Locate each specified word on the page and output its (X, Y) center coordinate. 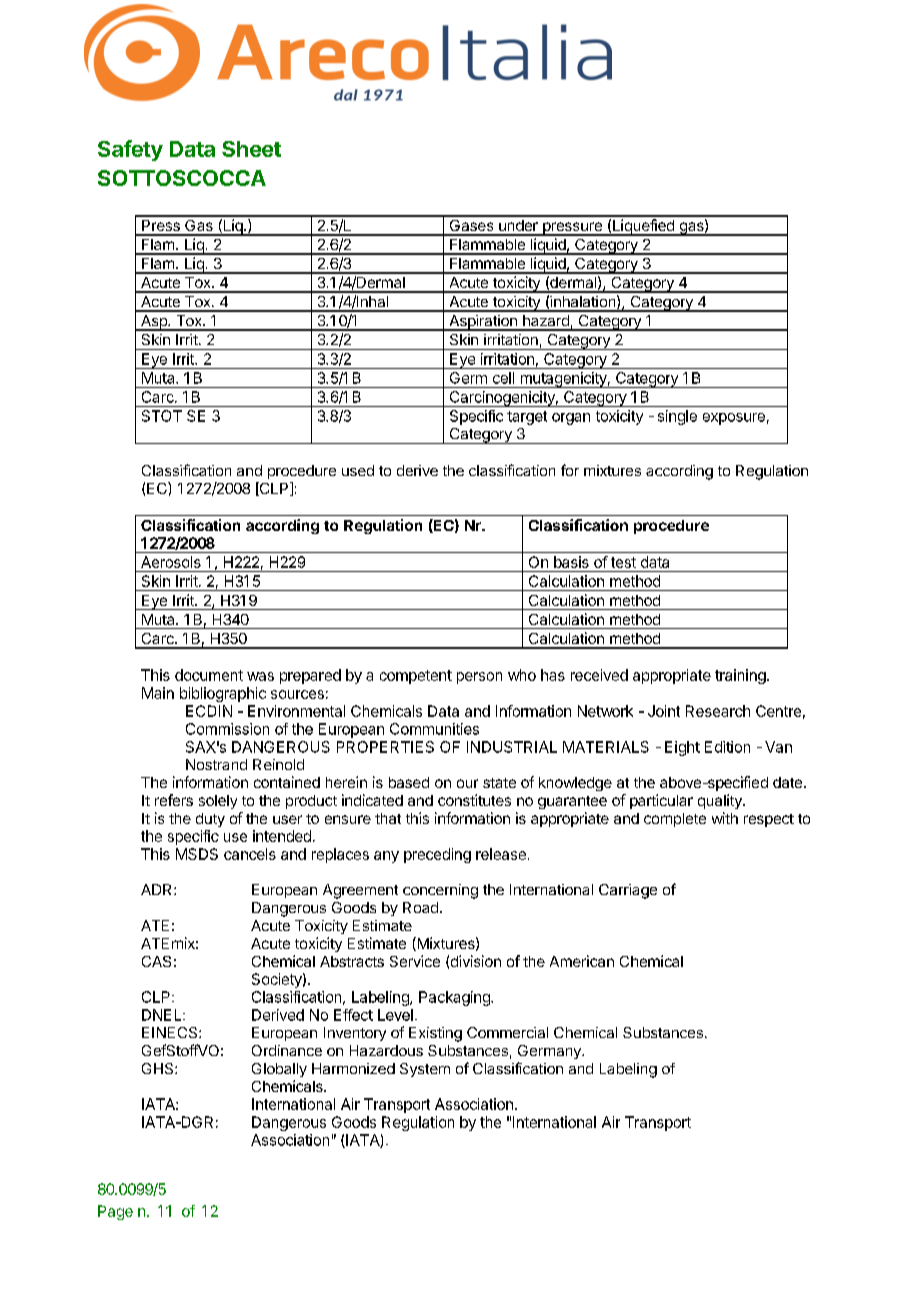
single (677, 417)
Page (115, 1212)
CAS (156, 961)
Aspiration (483, 323)
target (527, 418)
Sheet (251, 149)
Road (420, 907)
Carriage (628, 891)
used (358, 470)
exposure (734, 419)
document (209, 675)
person (479, 678)
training (740, 676)
